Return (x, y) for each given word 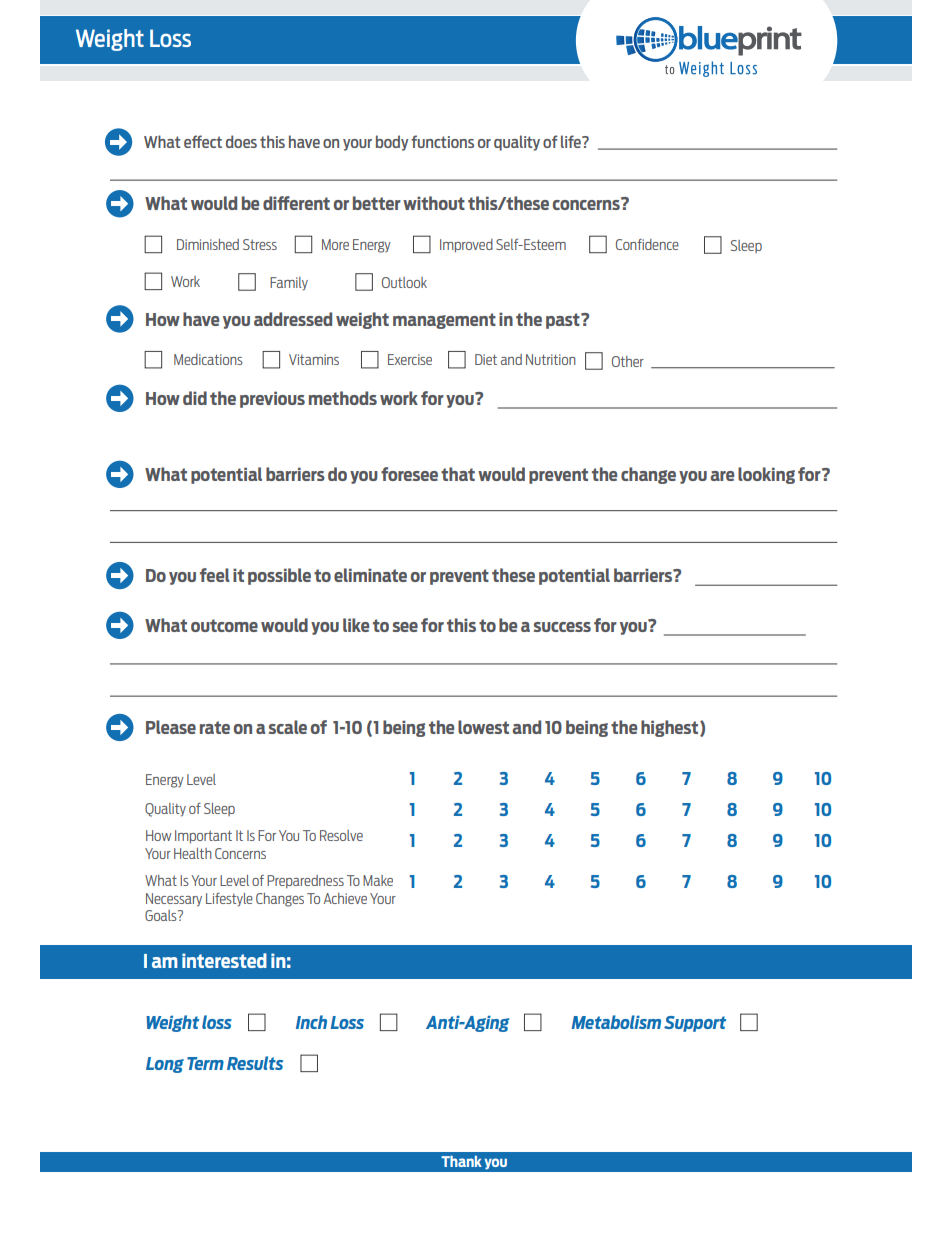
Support (695, 1024)
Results (255, 1063)
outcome (224, 625)
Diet (486, 359)
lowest (483, 727)
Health (193, 853)
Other (628, 361)
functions (442, 141)
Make (378, 880)
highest (671, 728)
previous (272, 399)
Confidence (647, 244)
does (241, 141)
